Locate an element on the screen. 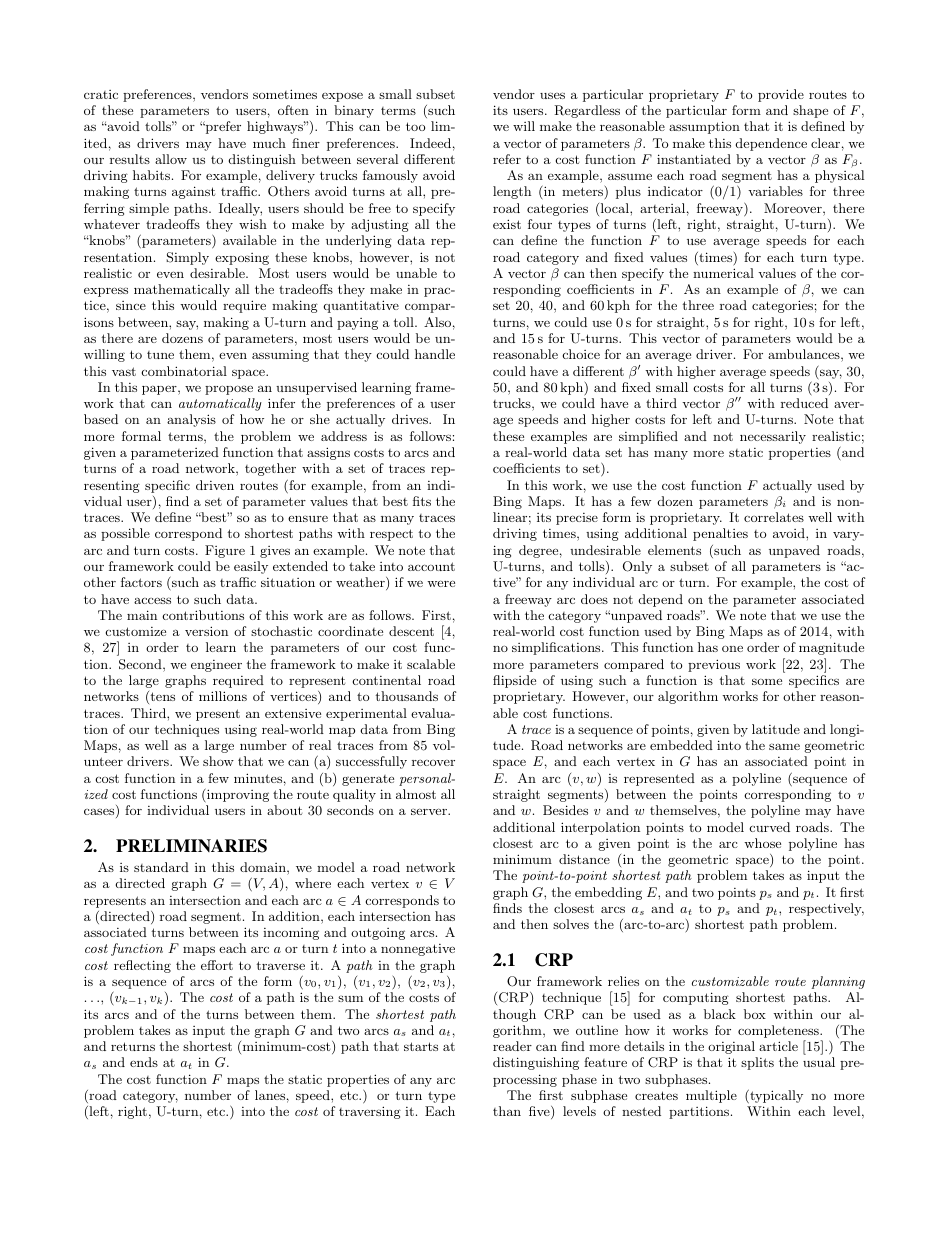 The width and height of the screenshot is (952, 1233). combinatorial is located at coordinates (184, 371).
